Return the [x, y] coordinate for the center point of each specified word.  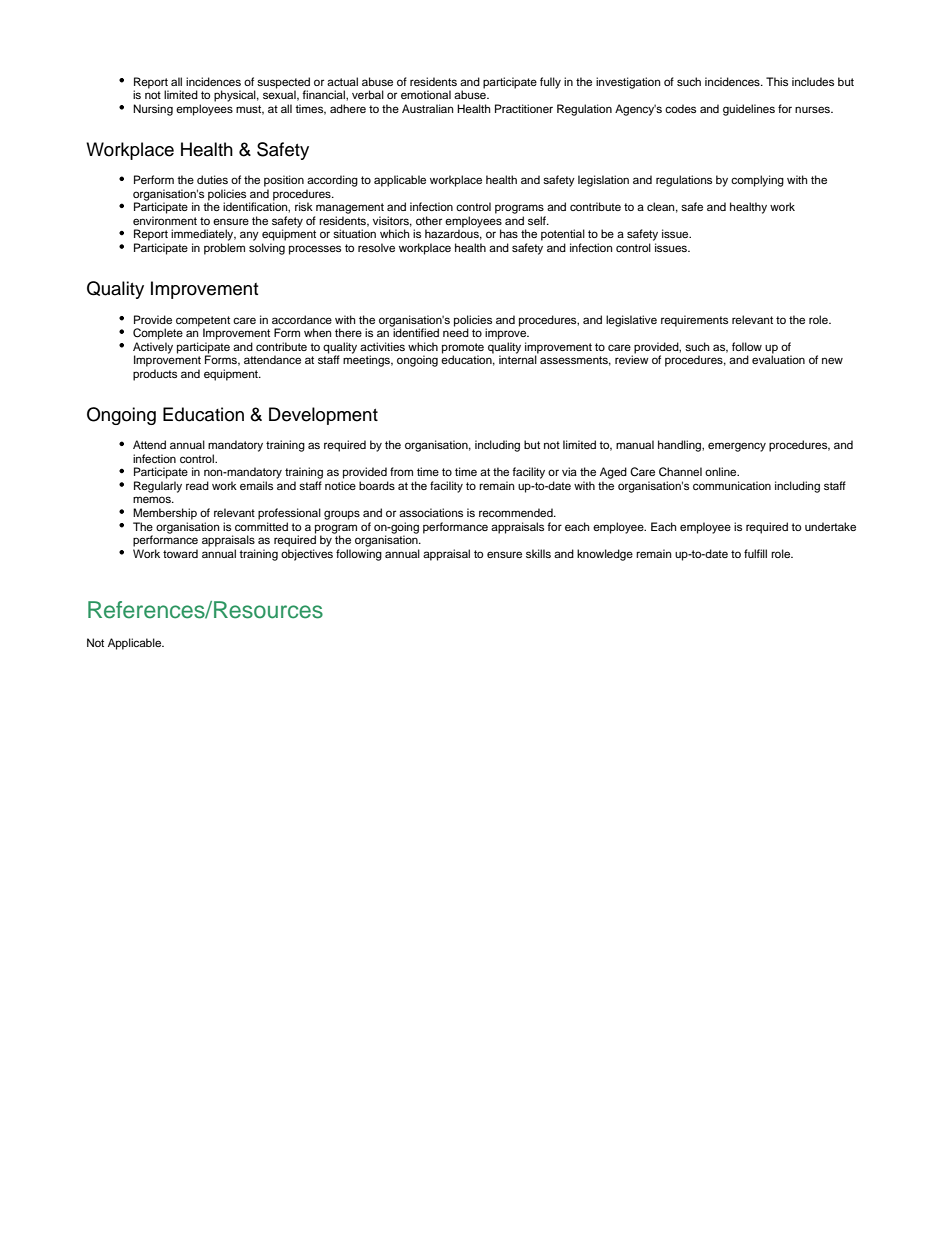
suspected [283, 83]
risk [304, 206]
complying [757, 181]
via [569, 471]
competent [203, 321]
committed [261, 526]
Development [323, 416]
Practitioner [524, 108]
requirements [694, 321]
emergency [737, 447]
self [538, 220]
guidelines [749, 110]
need [456, 331]
